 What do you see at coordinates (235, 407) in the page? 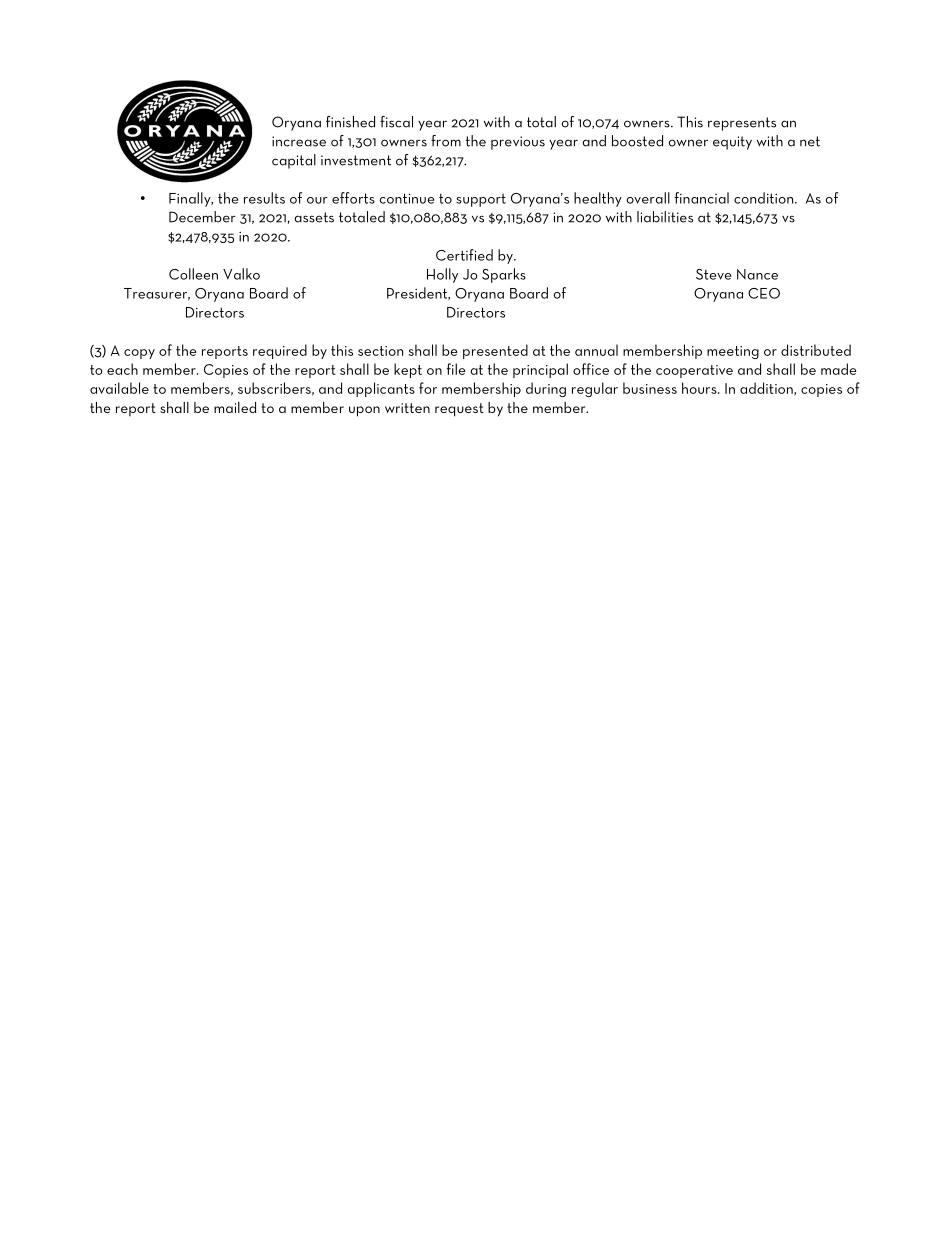
I see `mailed` at bounding box center [235, 407].
